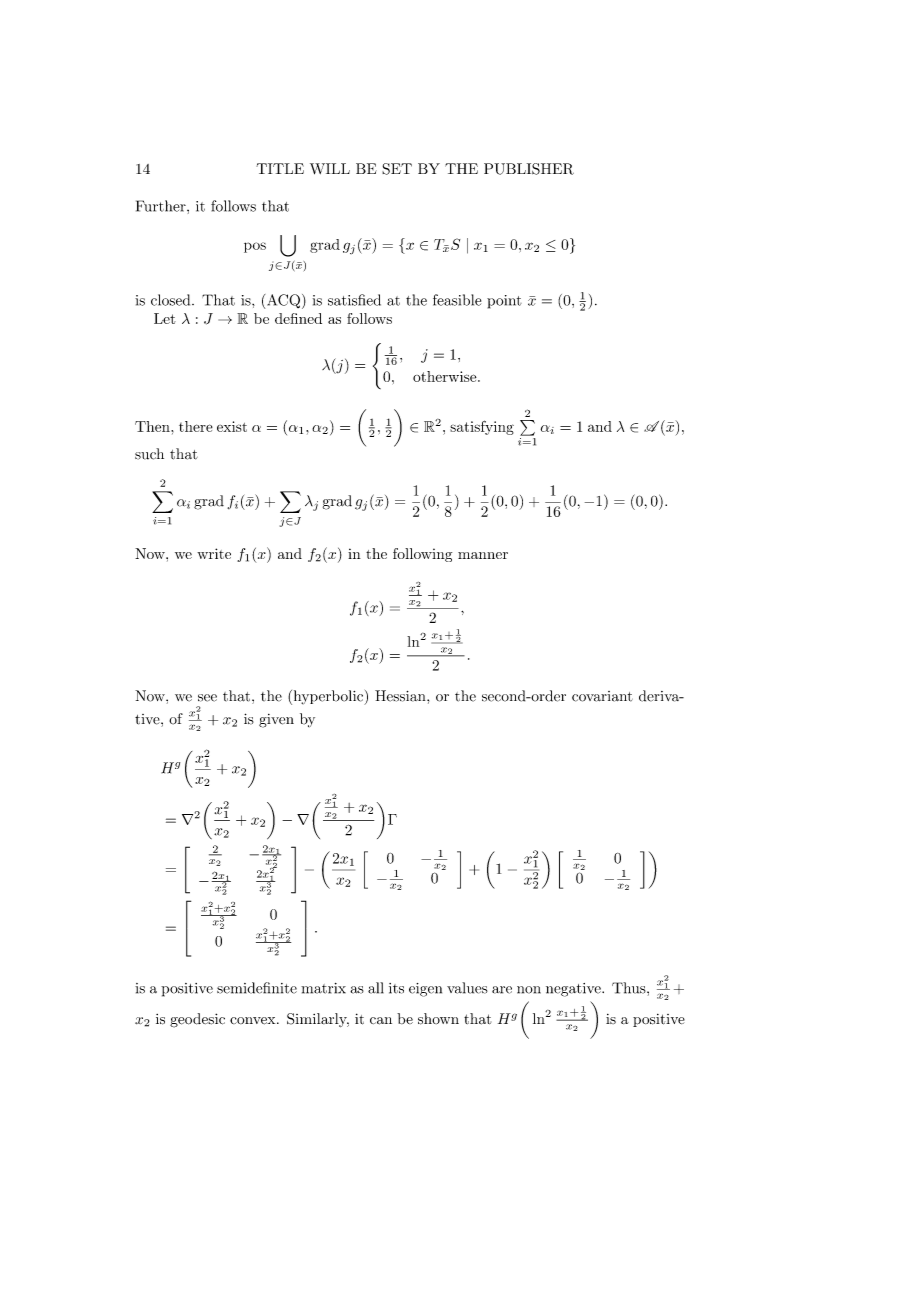 The height and width of the page is (1308, 924). I want to click on see, so click(207, 698).
